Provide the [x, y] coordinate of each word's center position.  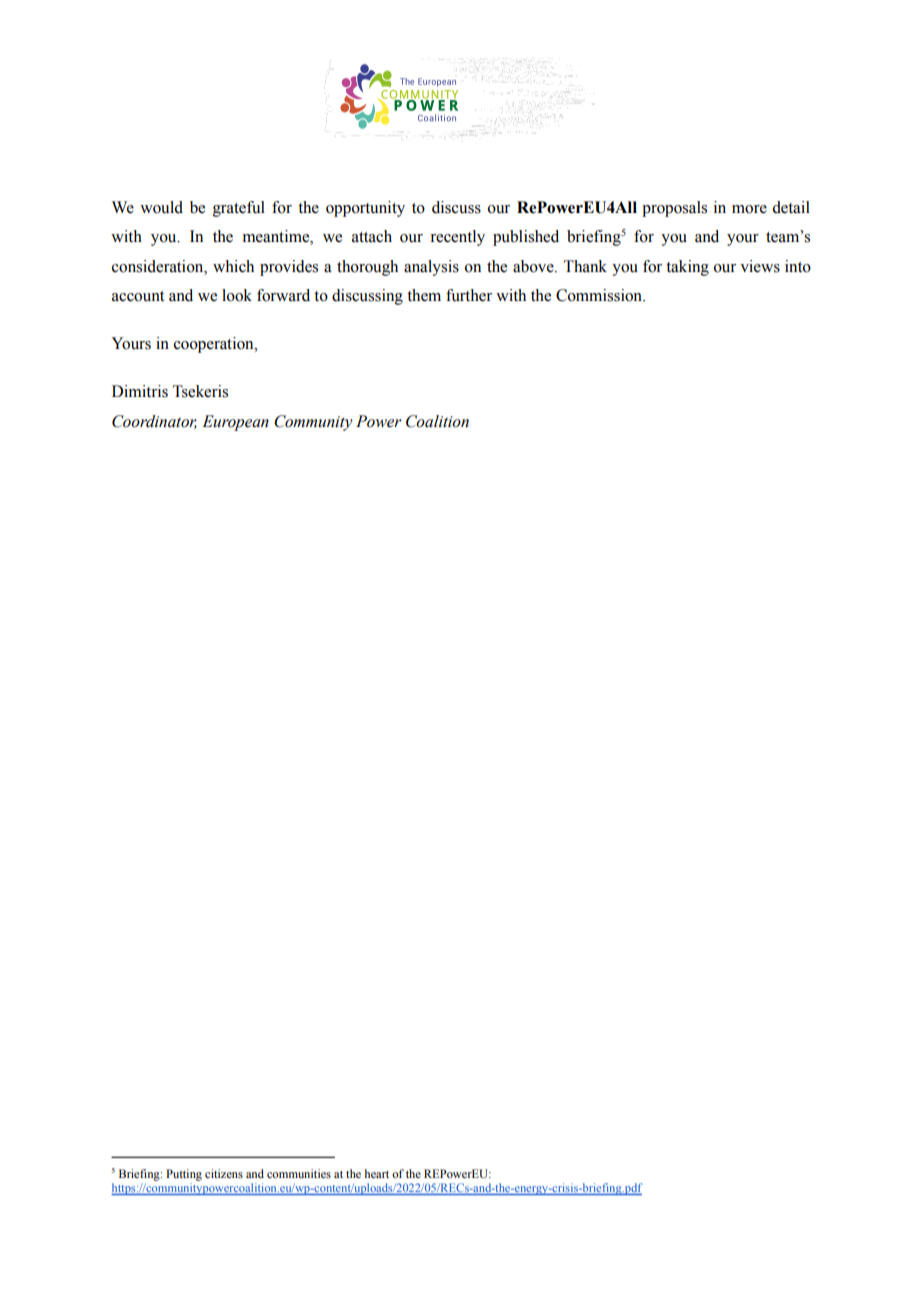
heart [377, 1173]
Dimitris [140, 391]
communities [299, 1173]
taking [687, 268]
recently [457, 238]
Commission [600, 295]
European [235, 423]
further [469, 295]
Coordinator [154, 422]
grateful [239, 209]
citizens [224, 1173]
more [749, 209]
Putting [184, 1175]
